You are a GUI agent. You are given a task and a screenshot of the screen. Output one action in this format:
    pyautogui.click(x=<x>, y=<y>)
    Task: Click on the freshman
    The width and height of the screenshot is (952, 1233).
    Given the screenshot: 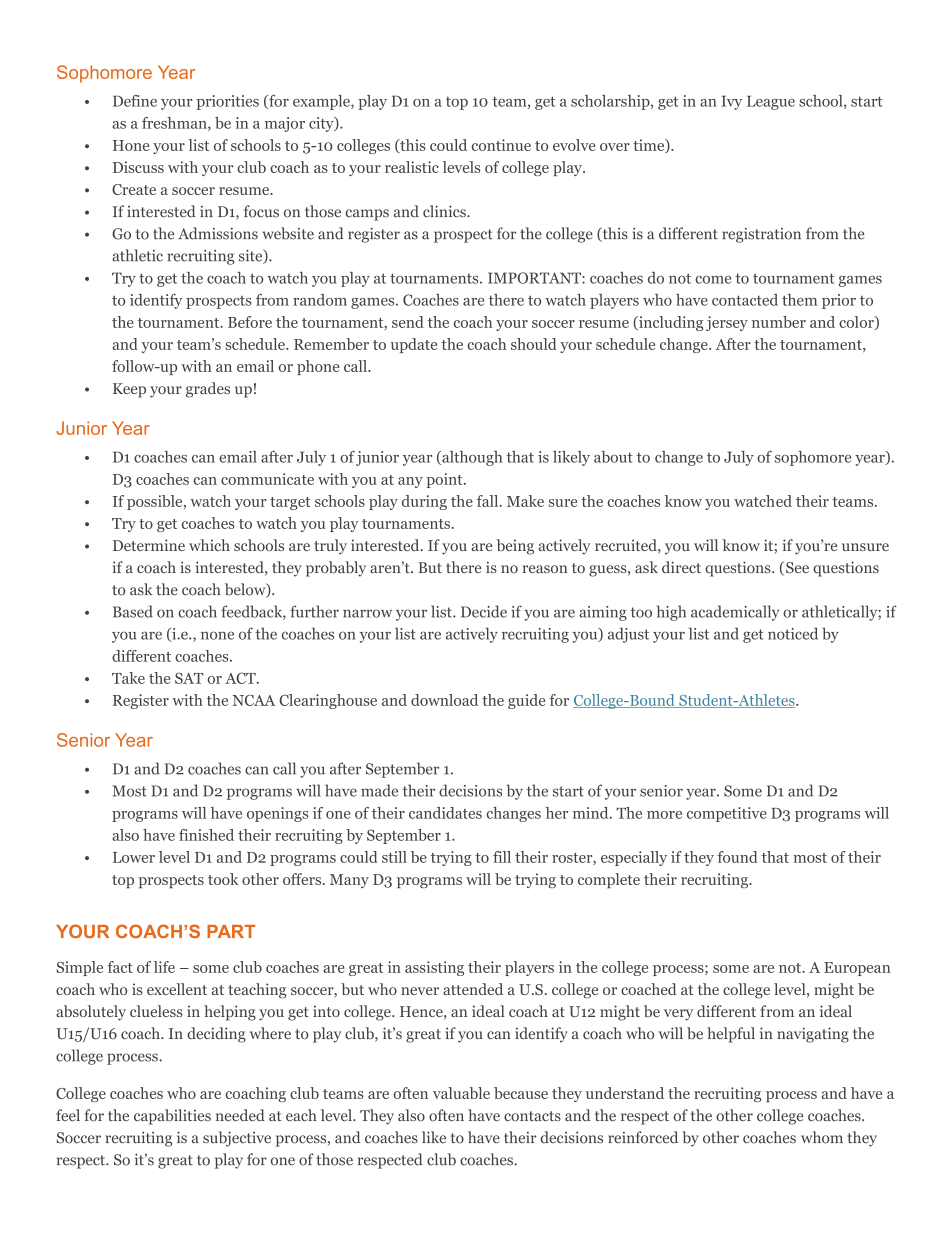 What is the action you would take?
    pyautogui.click(x=175, y=124)
